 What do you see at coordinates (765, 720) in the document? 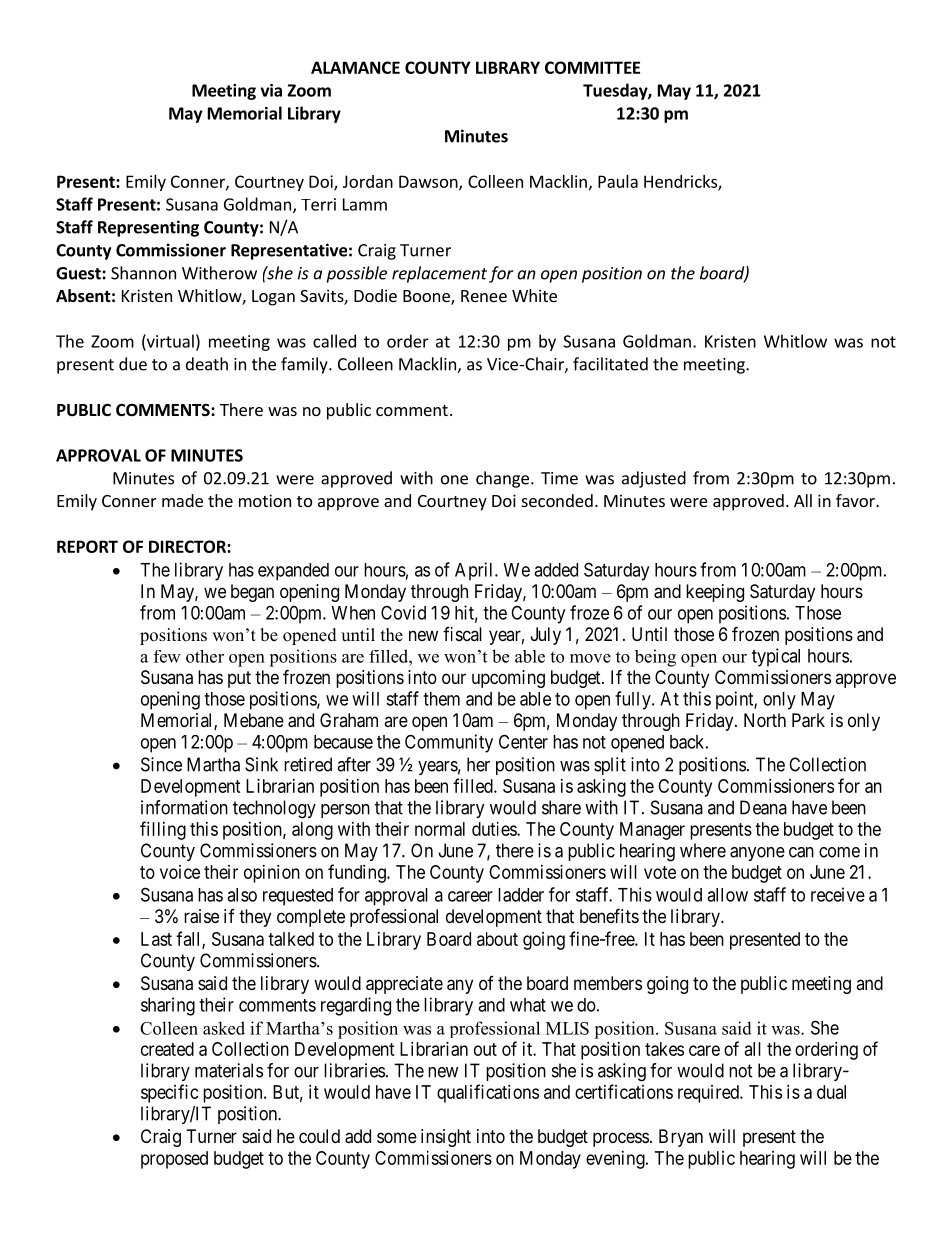
I see `North` at bounding box center [765, 720].
